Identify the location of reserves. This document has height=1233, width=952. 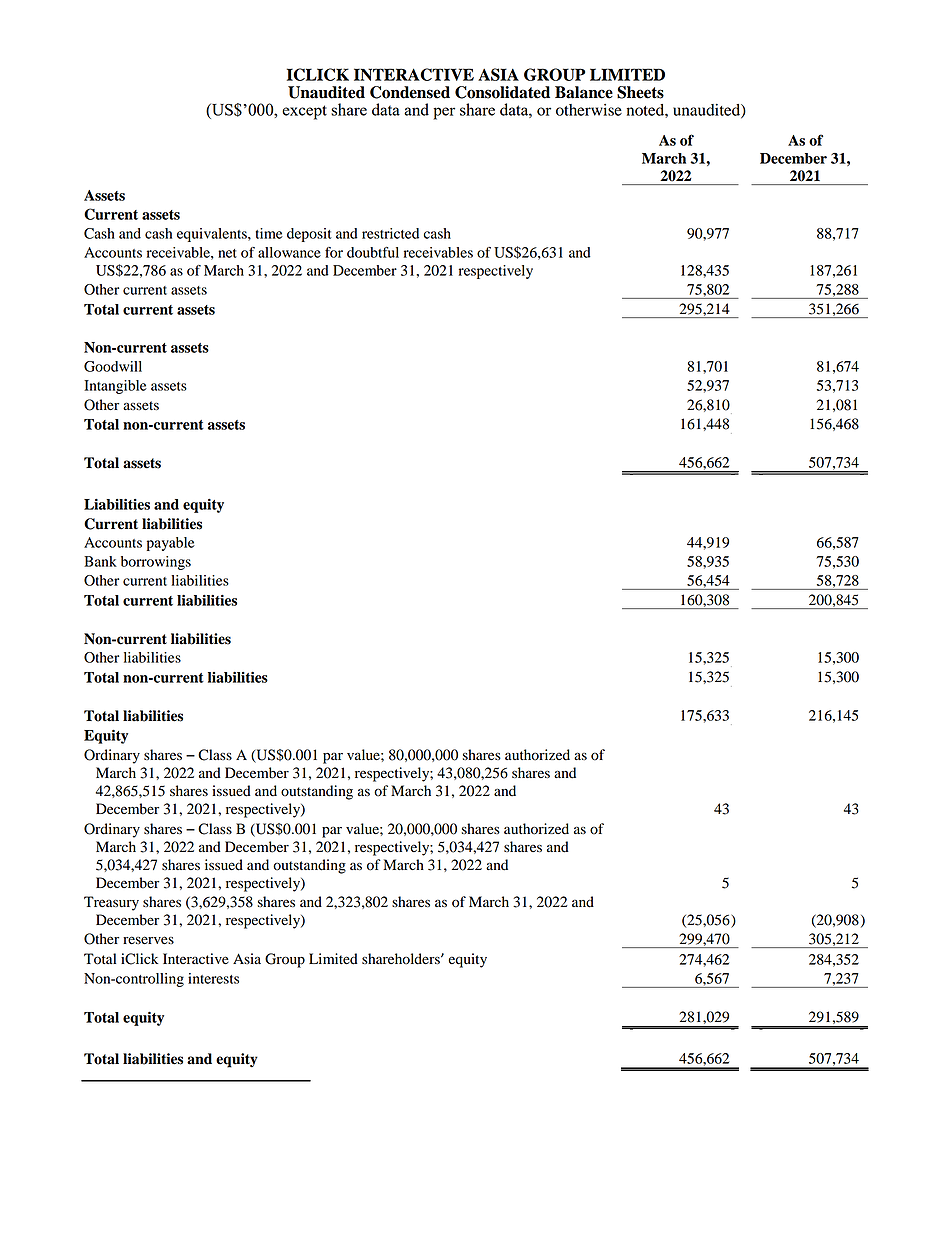
(148, 940).
